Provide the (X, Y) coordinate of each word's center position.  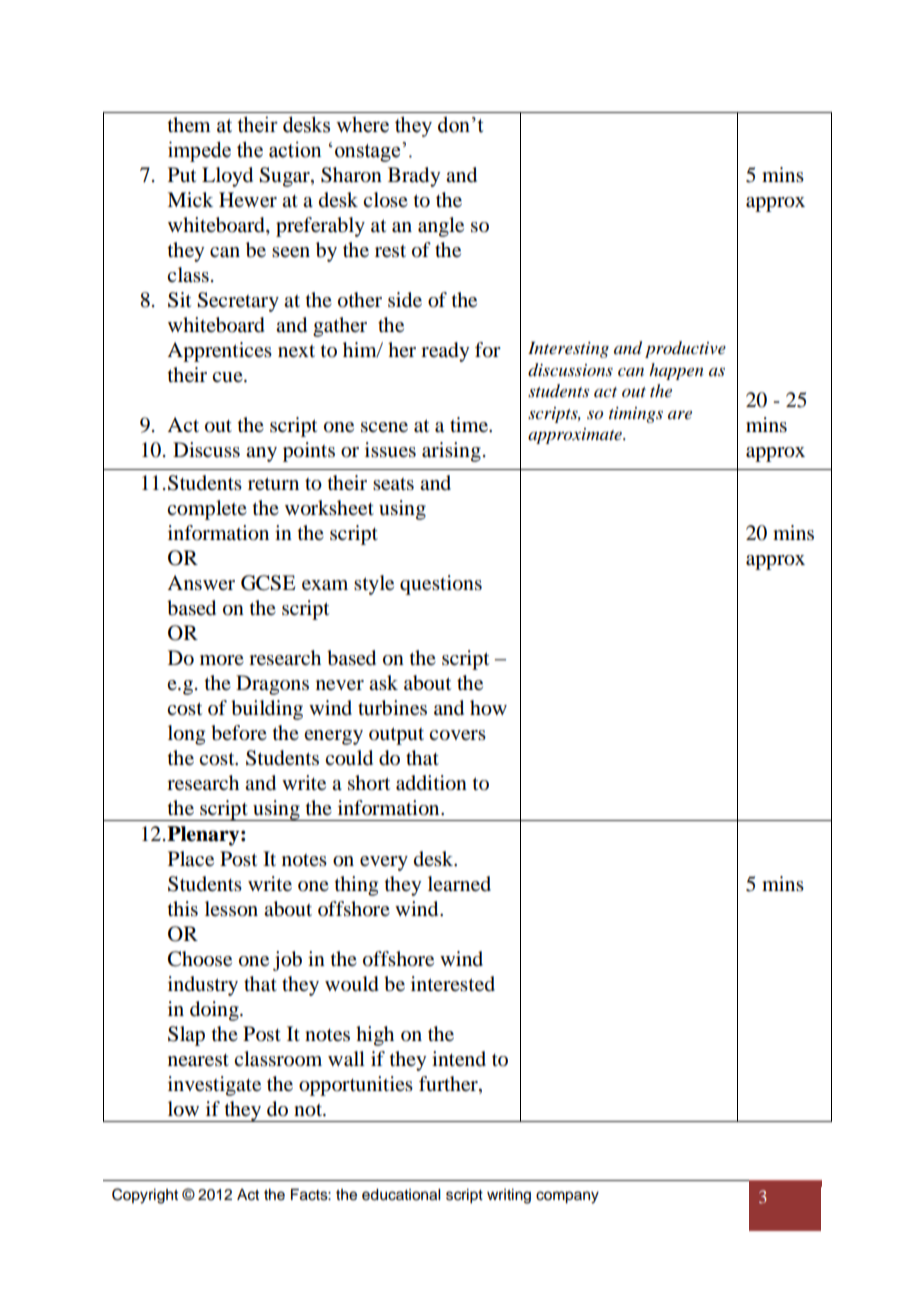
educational (401, 1195)
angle (441, 227)
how (488, 708)
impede (199, 151)
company (567, 1197)
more (222, 660)
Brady (414, 177)
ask (383, 683)
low (183, 1109)
